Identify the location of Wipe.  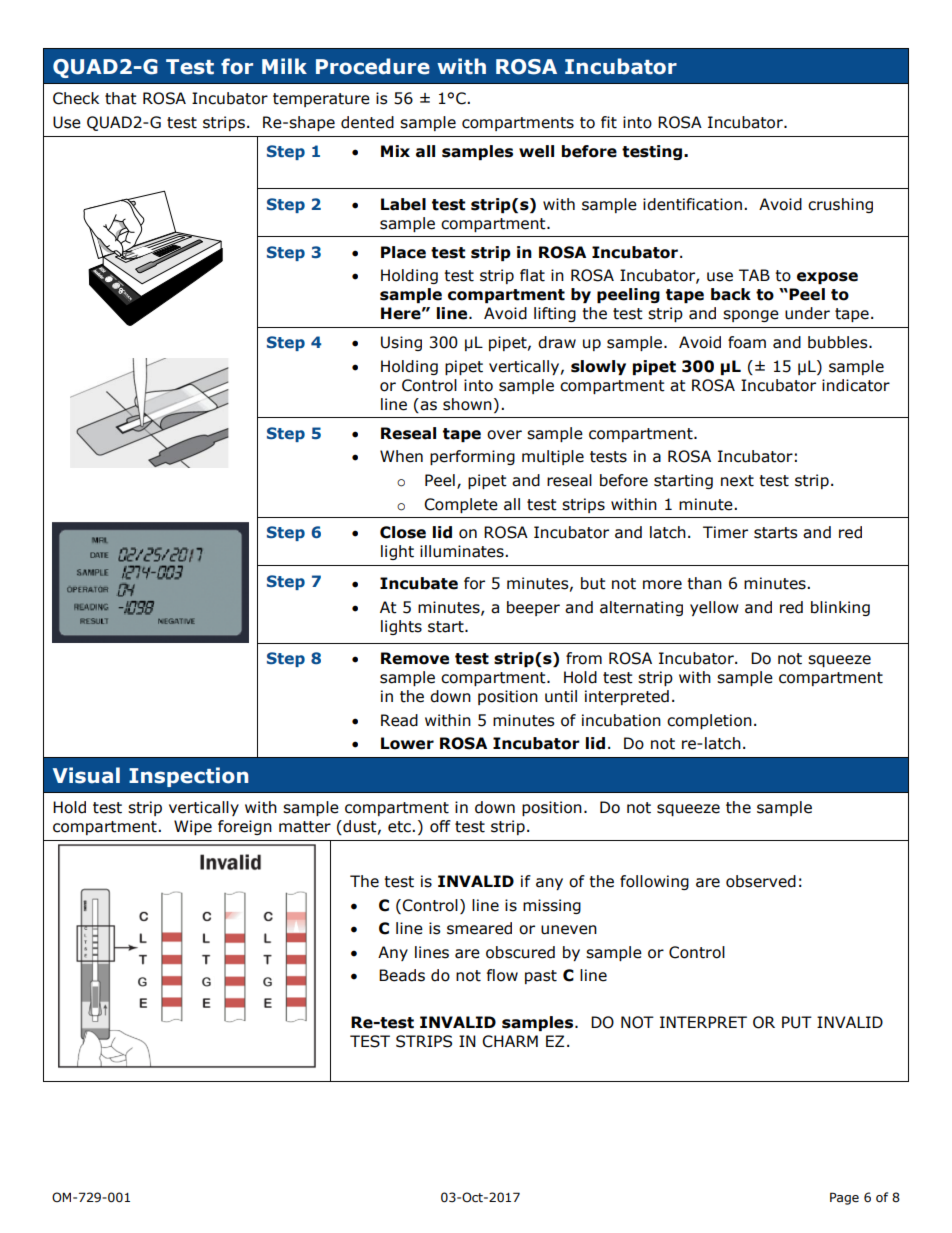
(193, 827).
